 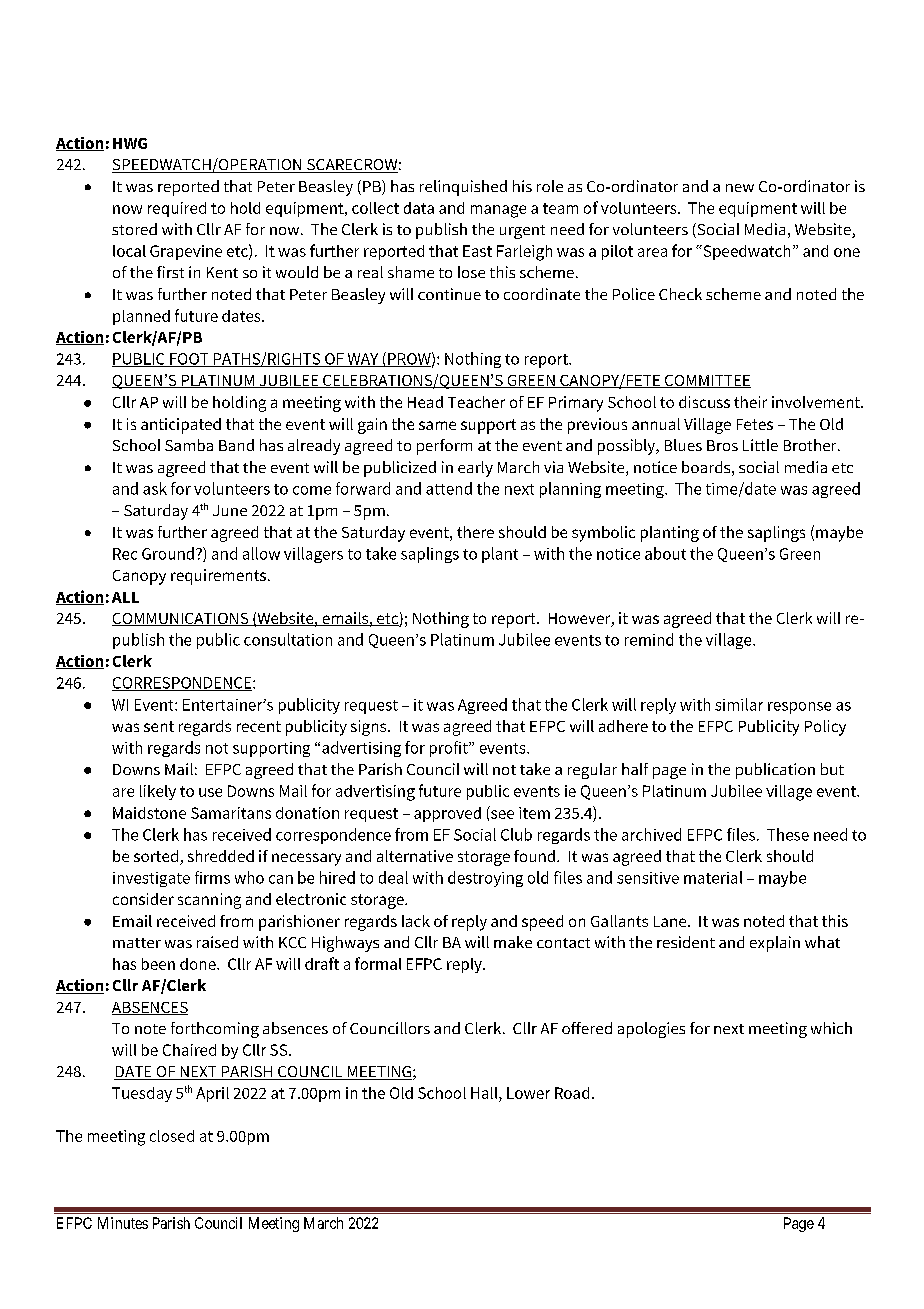 What do you see at coordinates (177, 209) in the screenshot?
I see `required` at bounding box center [177, 209].
